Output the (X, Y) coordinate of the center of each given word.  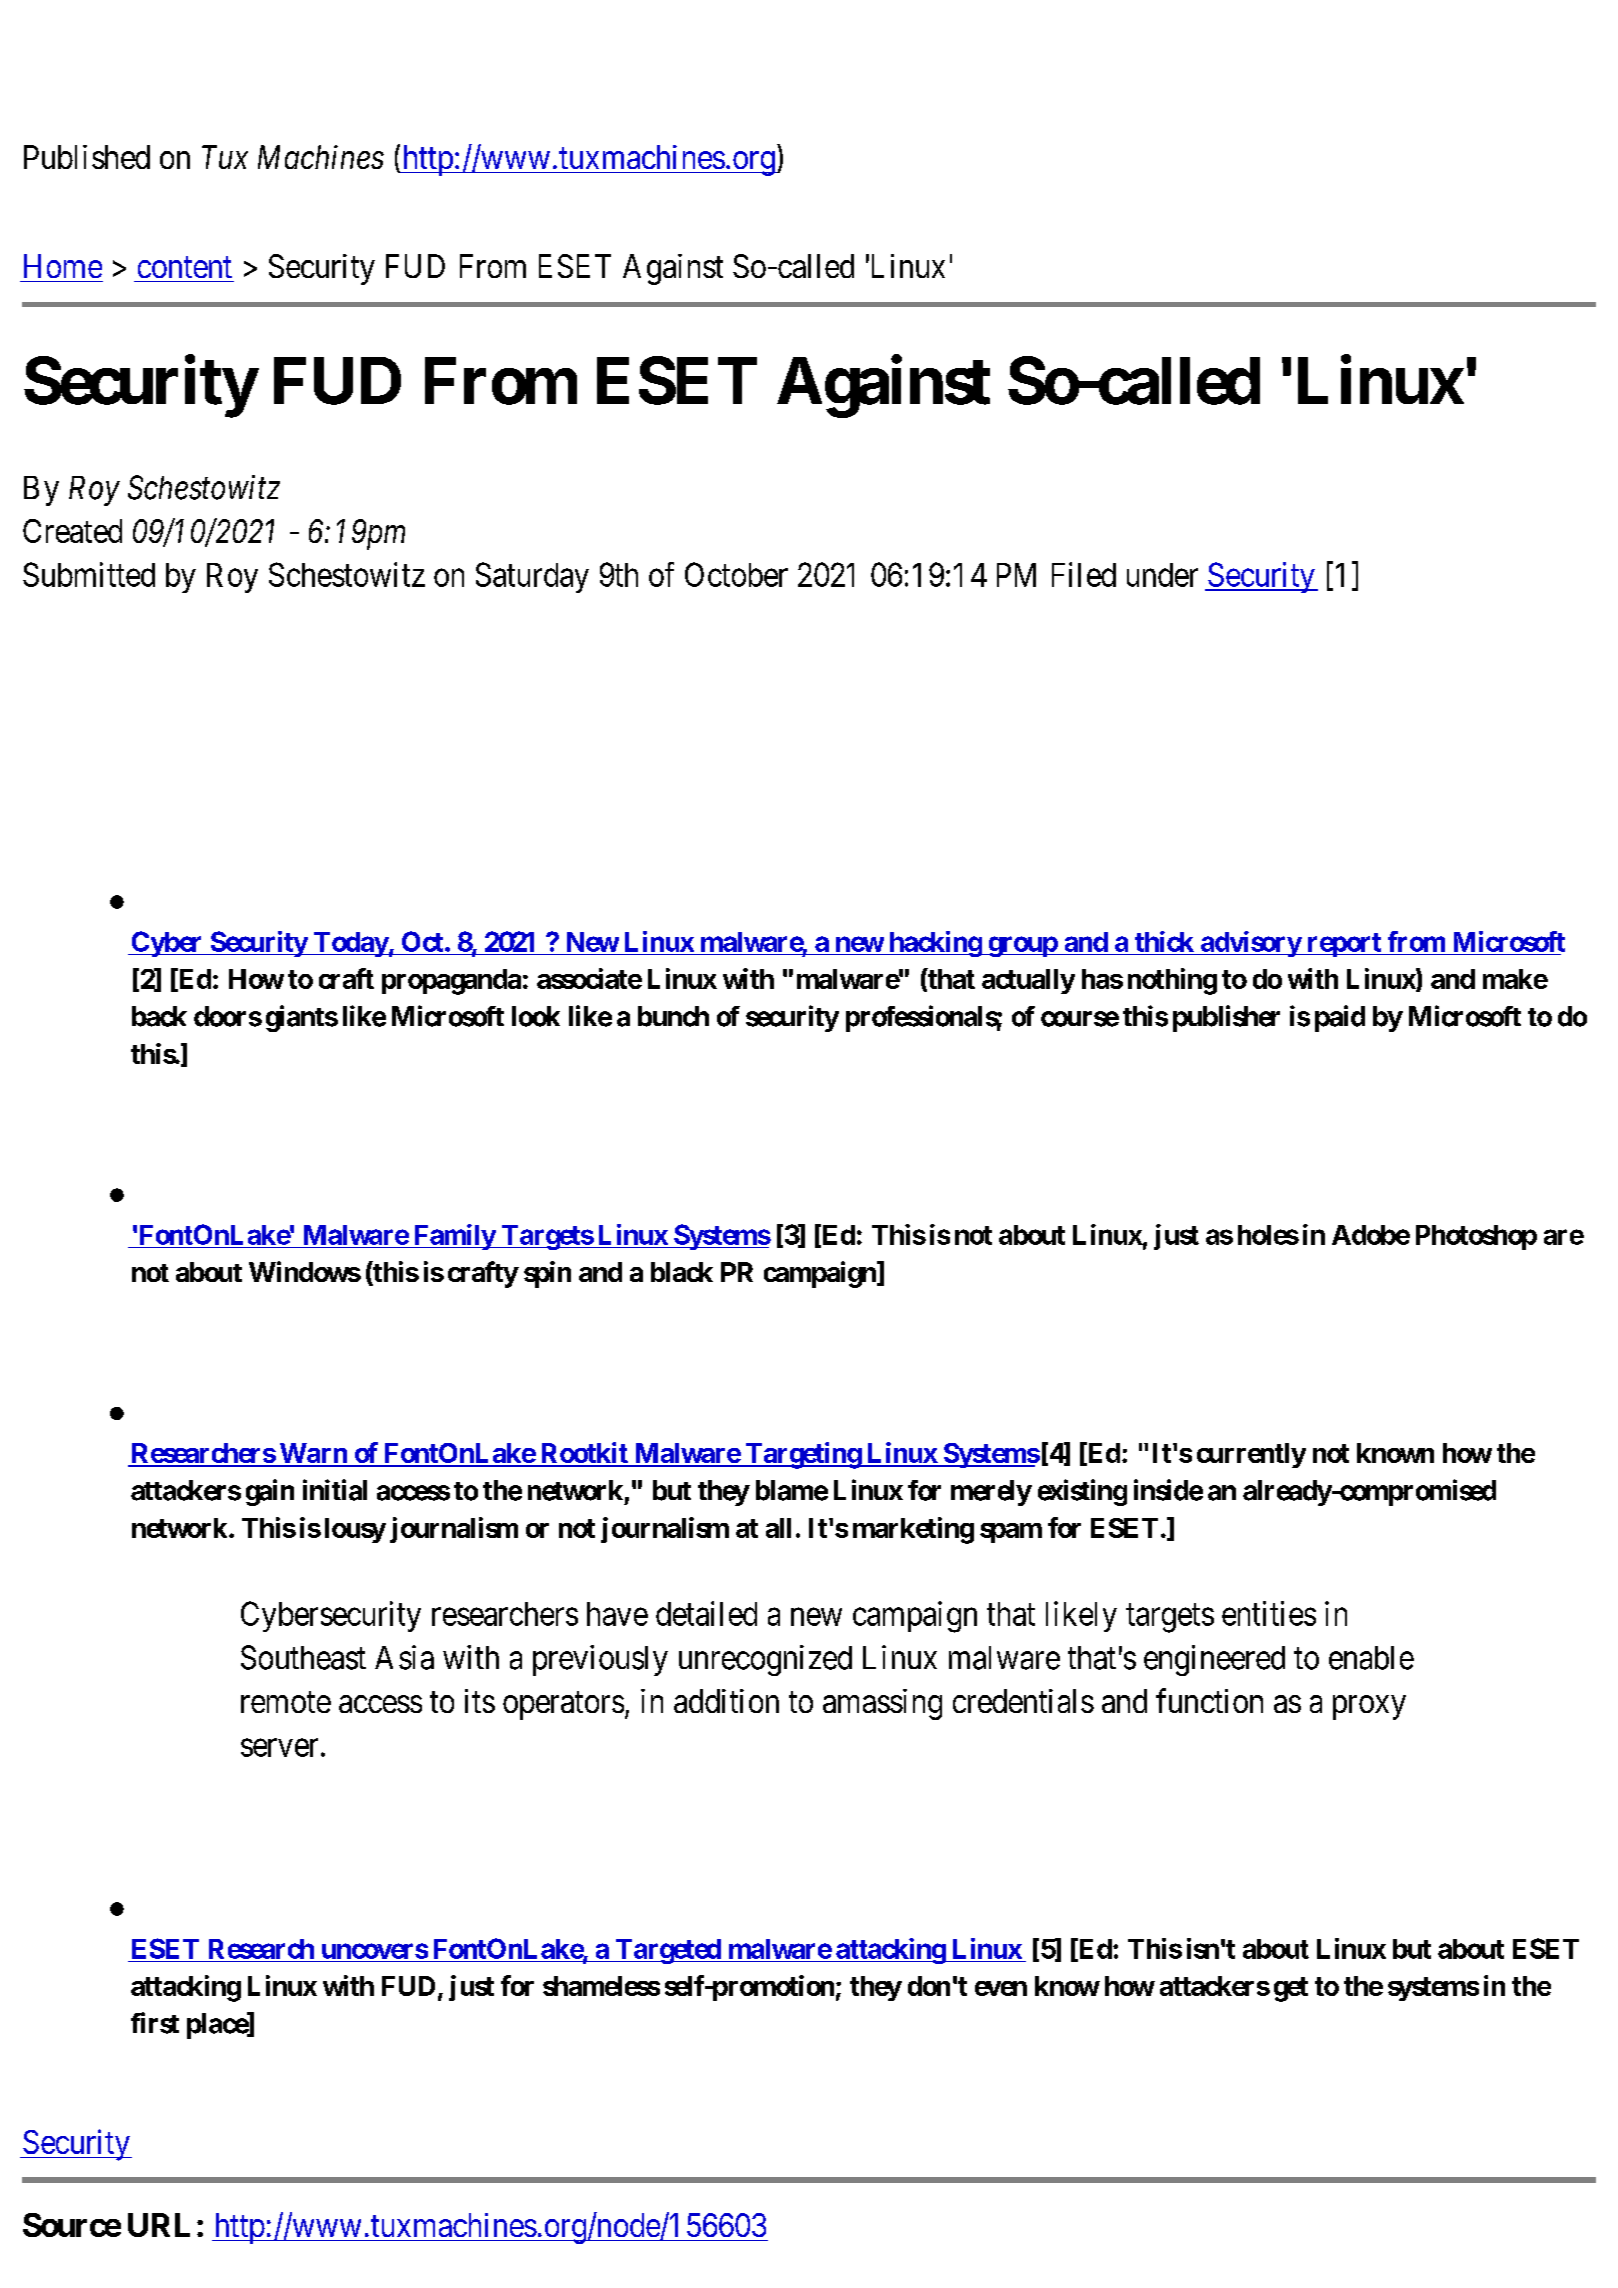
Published (87, 157)
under (1162, 575)
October (736, 574)
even (1001, 1988)
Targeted (668, 1951)
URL (159, 2225)
